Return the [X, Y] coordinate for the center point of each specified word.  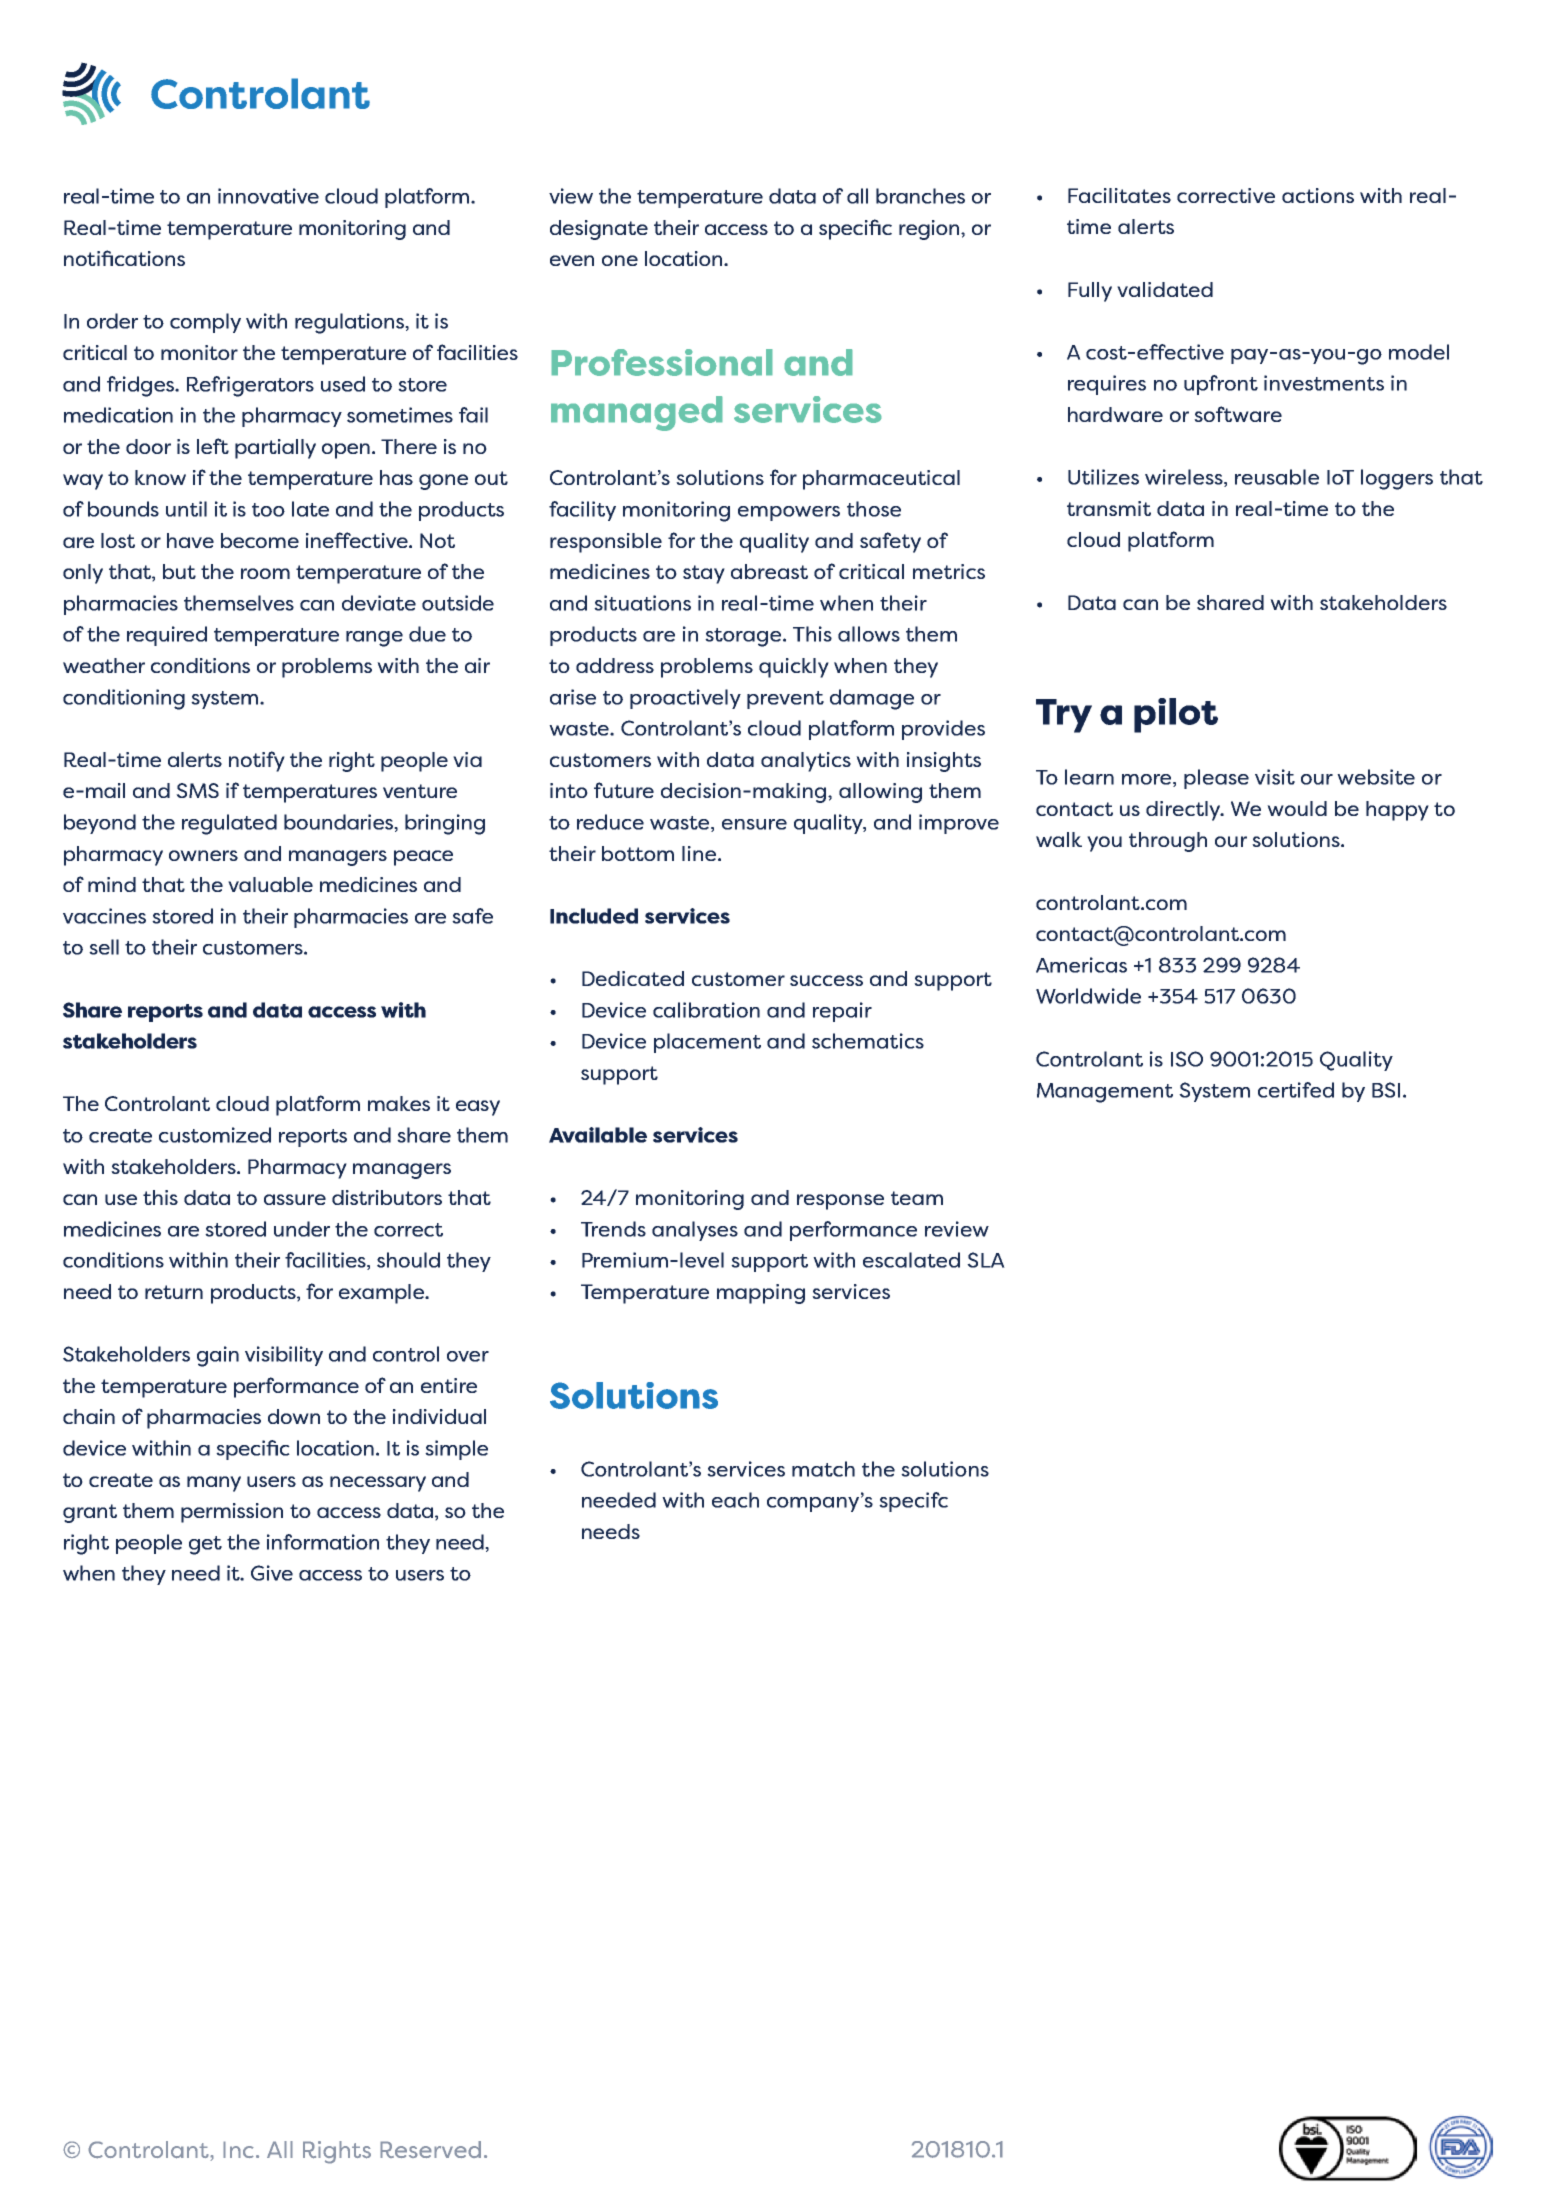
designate [599, 230]
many [214, 1484]
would [1297, 808]
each [735, 1500]
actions [1318, 195]
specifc [913, 1502]
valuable [270, 884]
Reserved [430, 2149]
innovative [268, 196]
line [700, 853]
